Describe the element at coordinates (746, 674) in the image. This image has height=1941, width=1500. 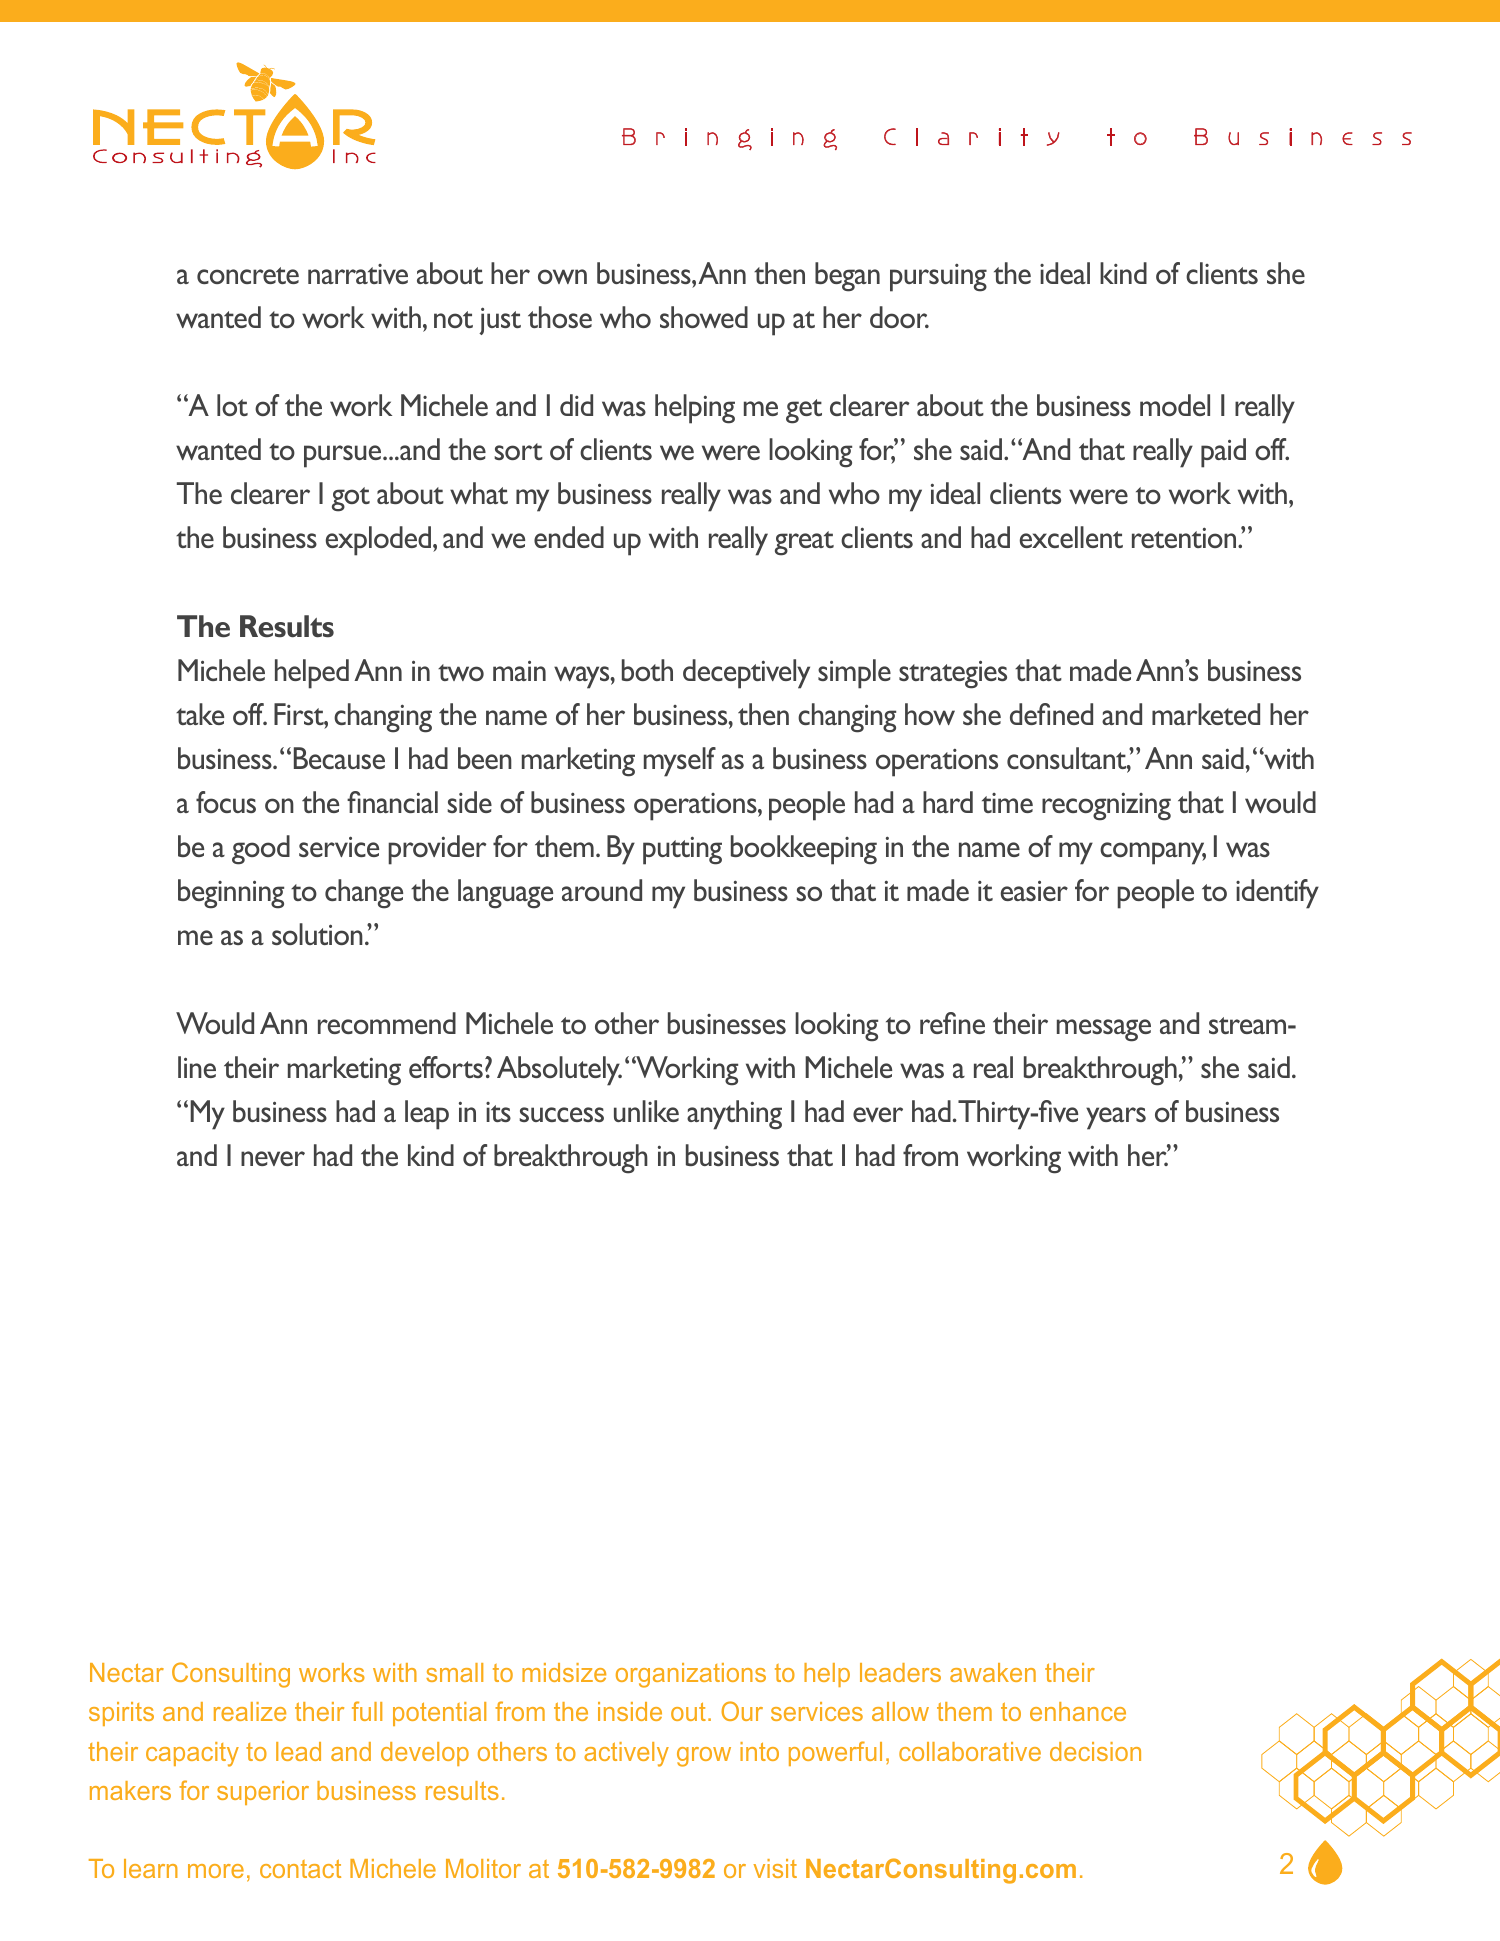
I see `deceptively` at that location.
